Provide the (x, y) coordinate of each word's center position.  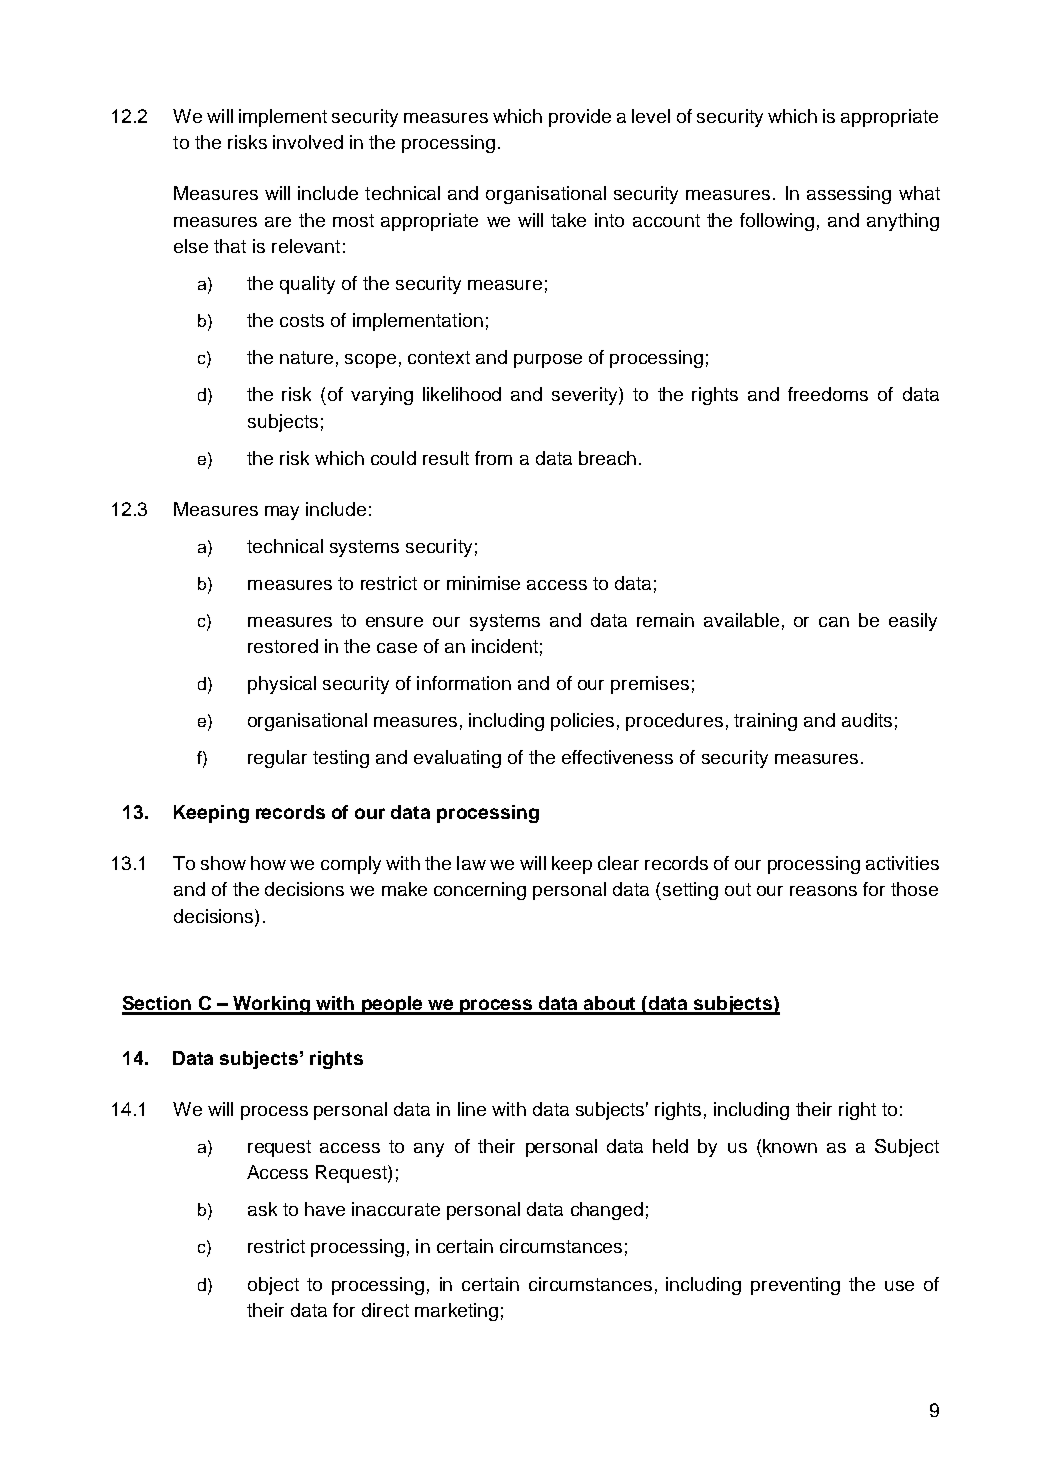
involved (308, 142)
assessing (849, 195)
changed (607, 1211)
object (273, 1286)
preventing (795, 1286)
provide (580, 118)
